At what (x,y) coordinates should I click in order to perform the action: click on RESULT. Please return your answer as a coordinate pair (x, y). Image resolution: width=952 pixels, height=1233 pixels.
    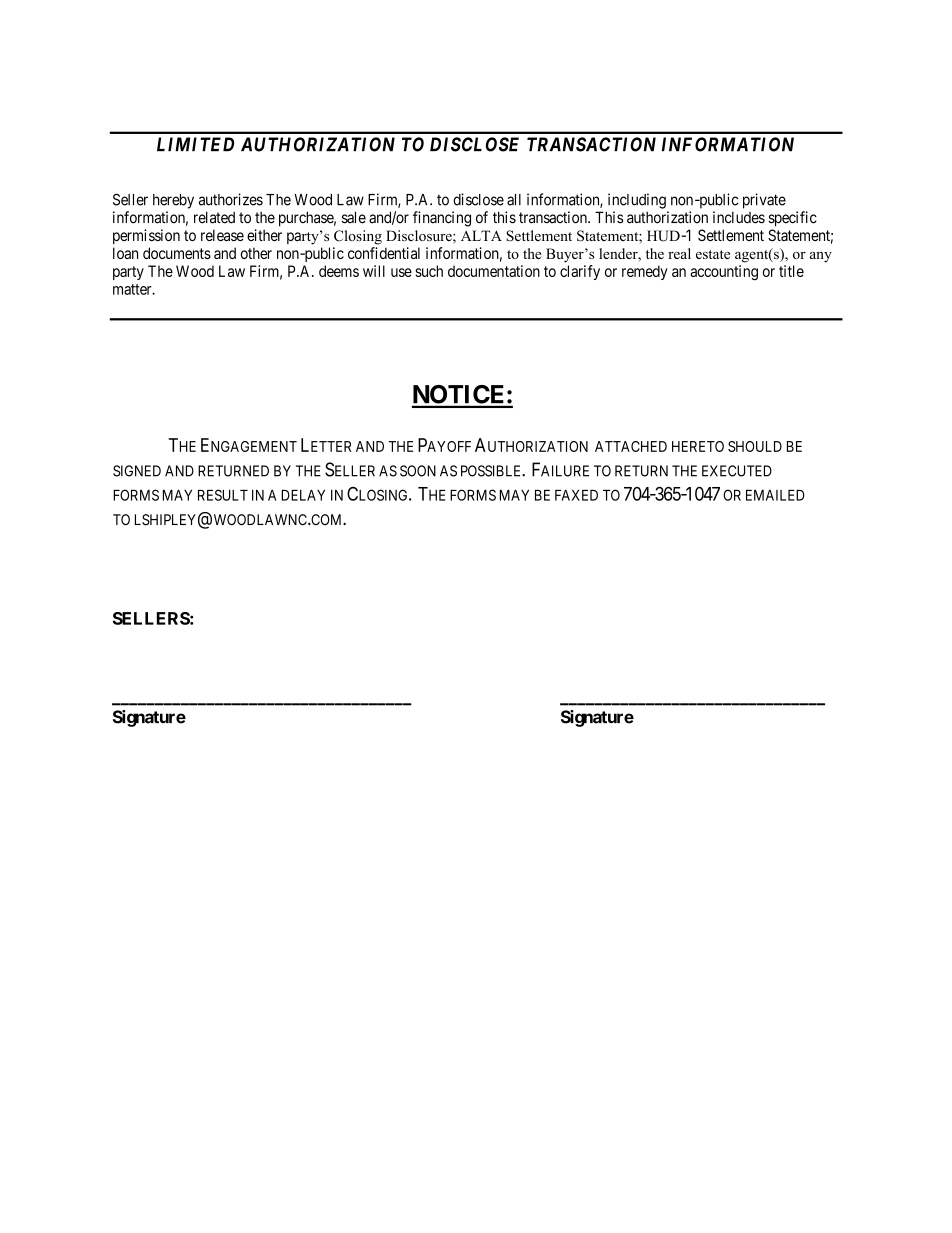
    Looking at the image, I should click on (223, 495).
